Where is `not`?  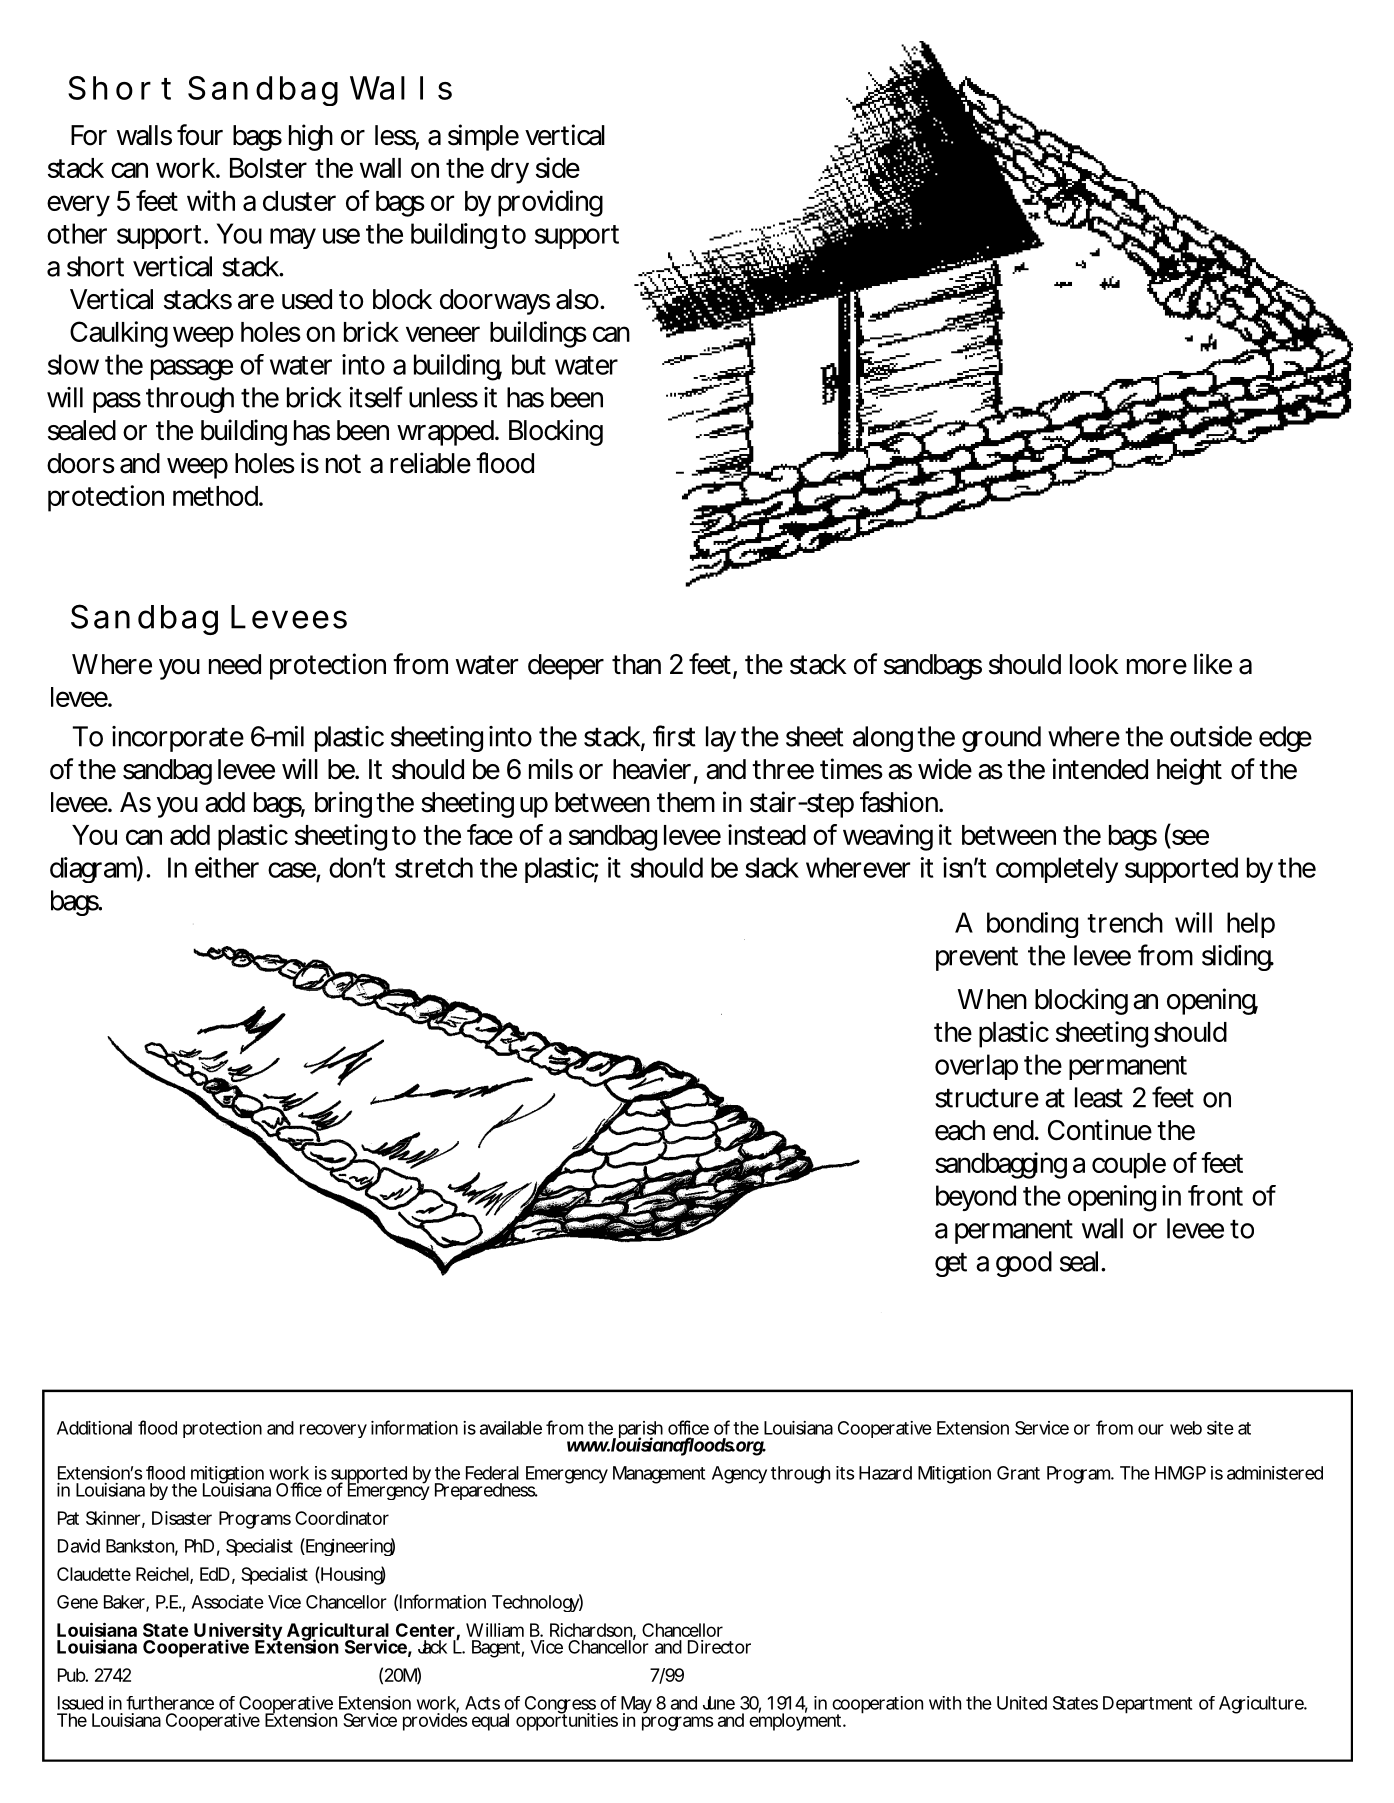 not is located at coordinates (343, 464).
